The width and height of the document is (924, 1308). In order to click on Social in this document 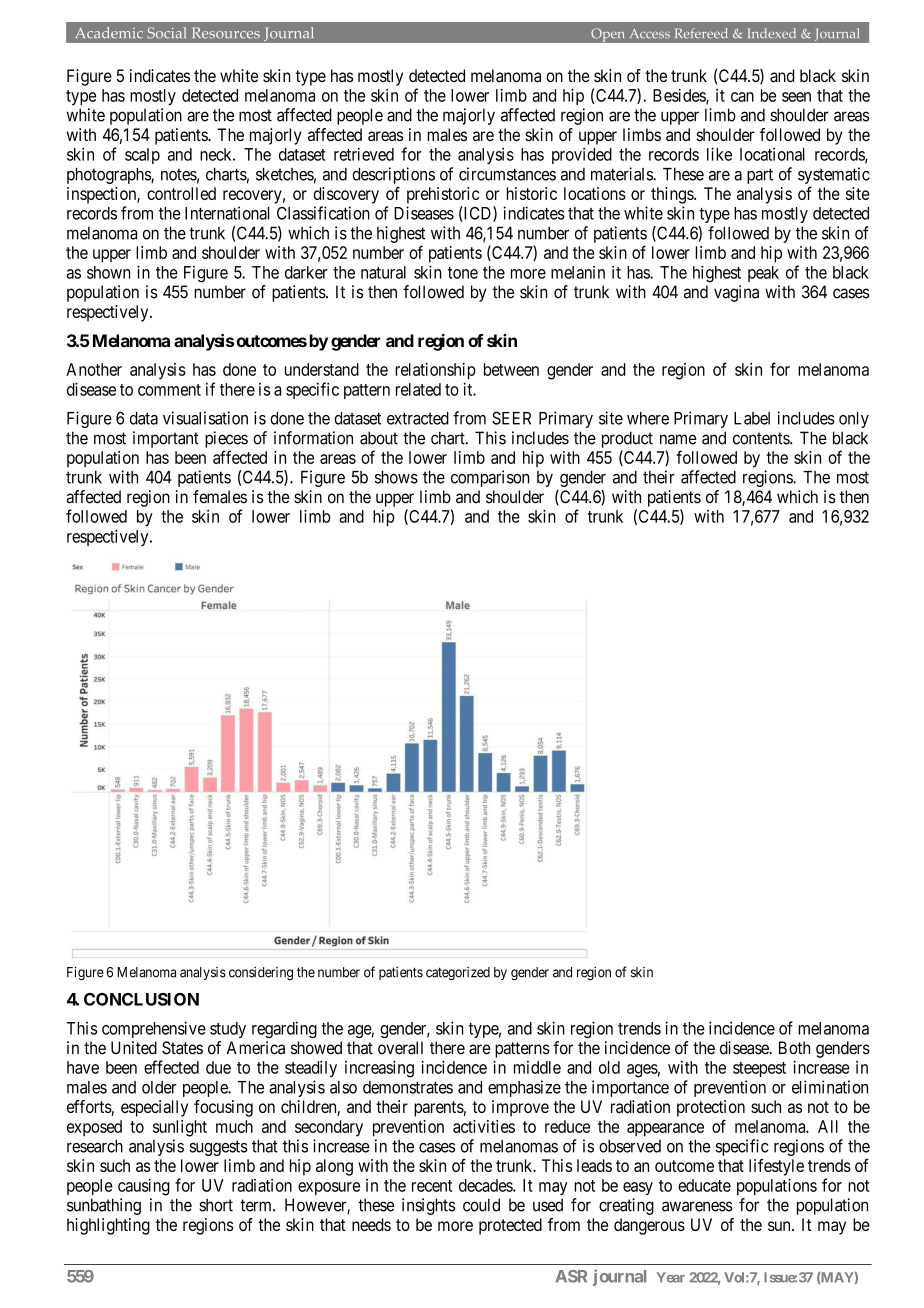, I will do `click(166, 33)`.
